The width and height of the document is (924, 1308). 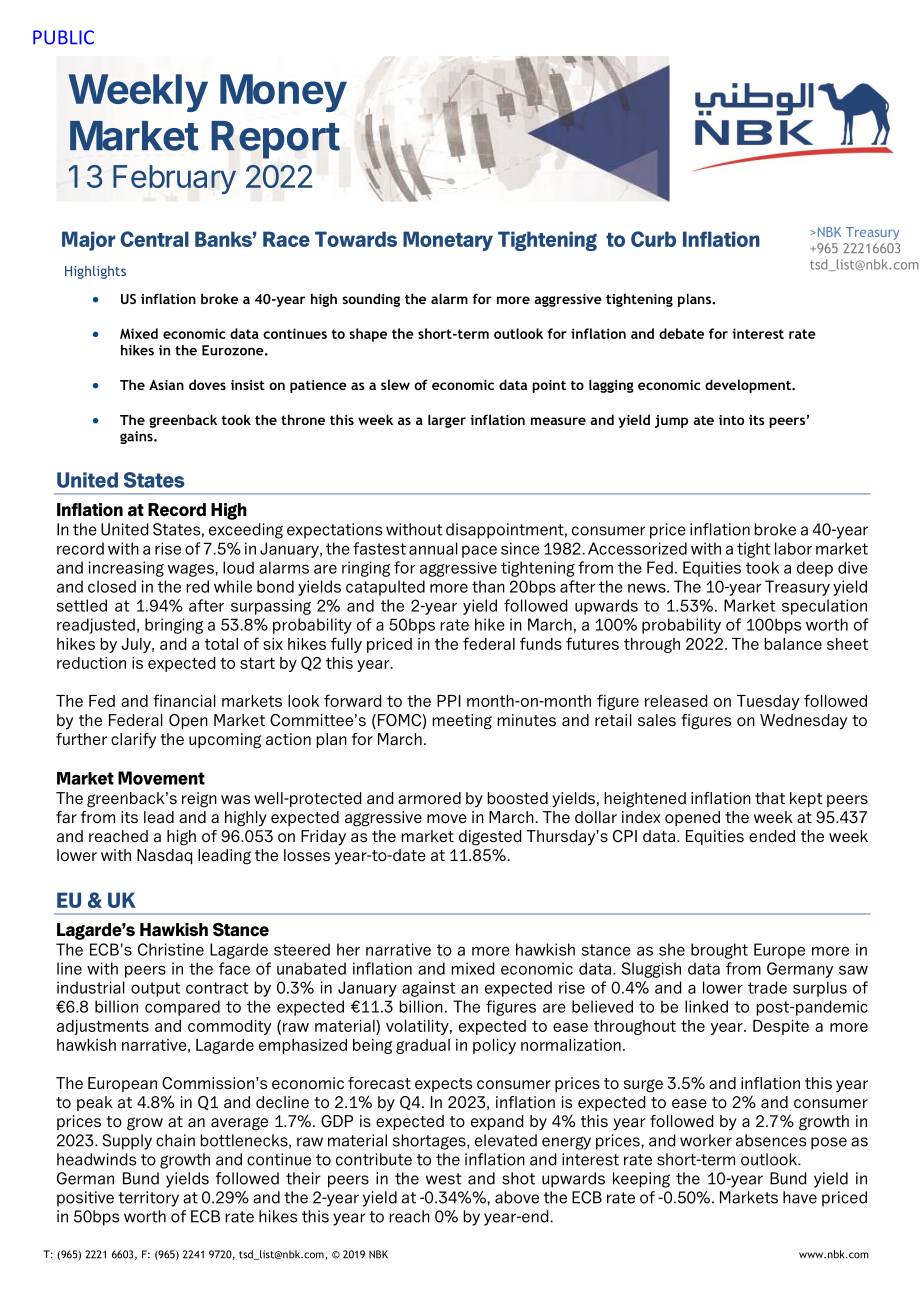 What do you see at coordinates (731, 420) in the document?
I see `into` at bounding box center [731, 420].
